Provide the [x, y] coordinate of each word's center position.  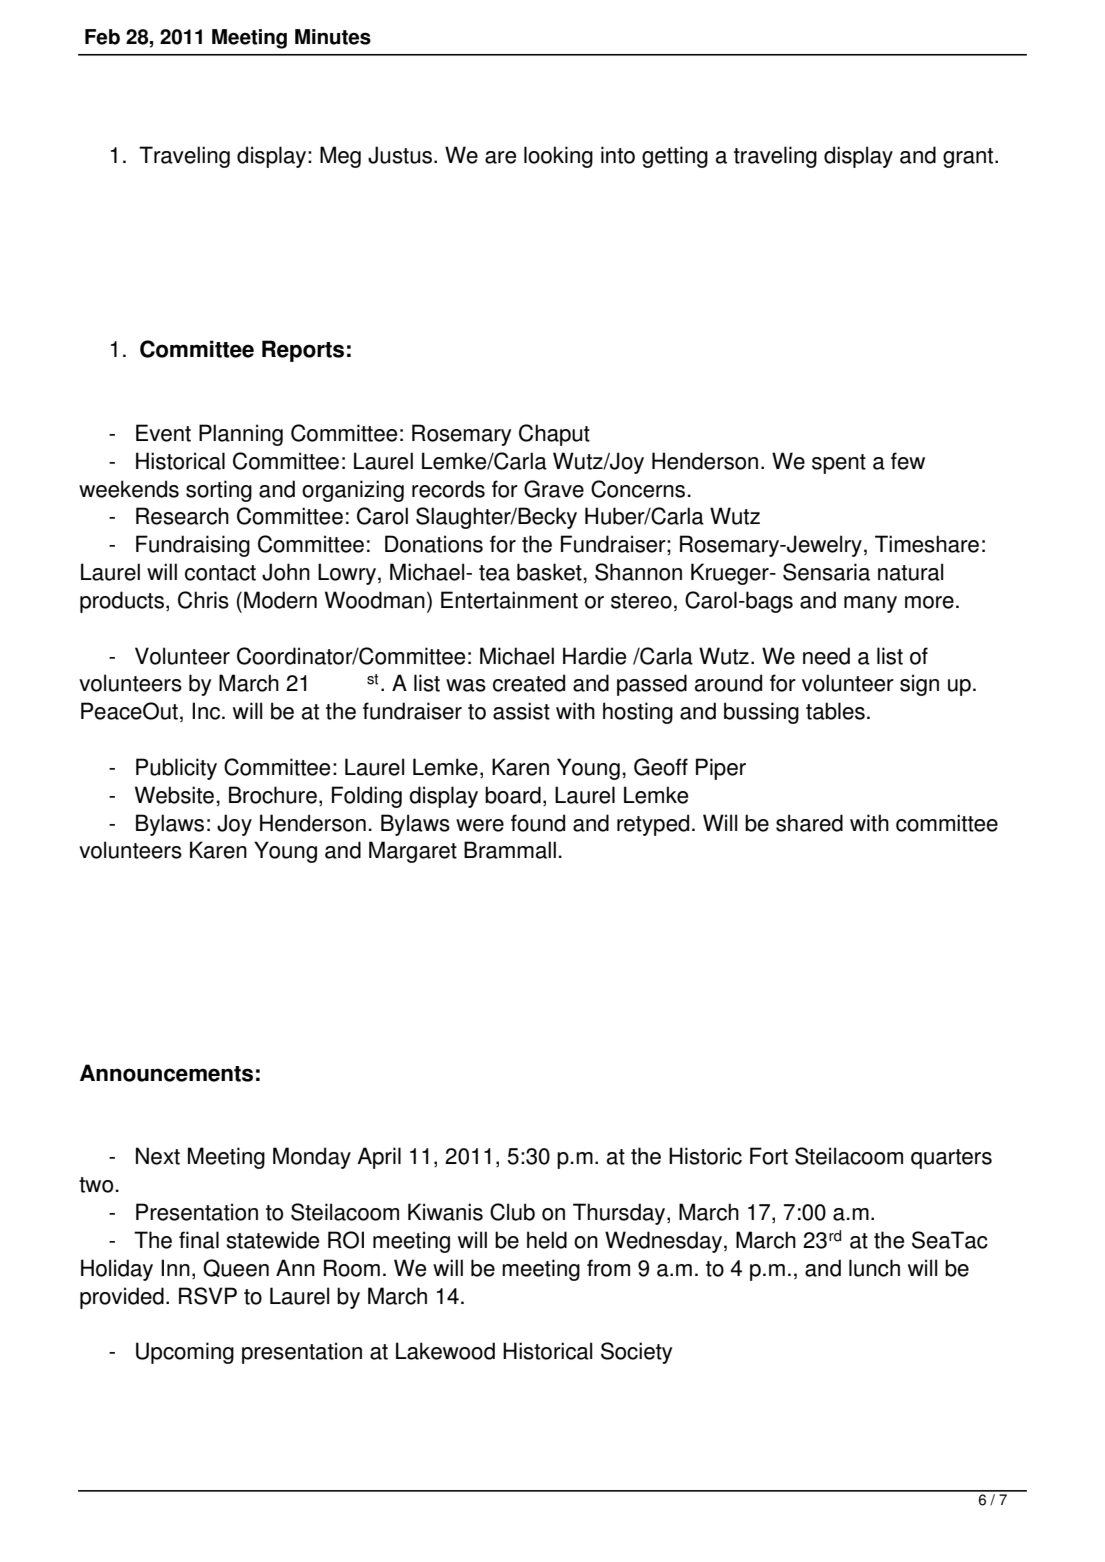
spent [839, 464]
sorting [219, 491]
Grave [554, 489]
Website [174, 795]
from [608, 1268]
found [538, 823]
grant [969, 158]
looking [558, 157]
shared [809, 823]
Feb [102, 37]
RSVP [208, 1296]
